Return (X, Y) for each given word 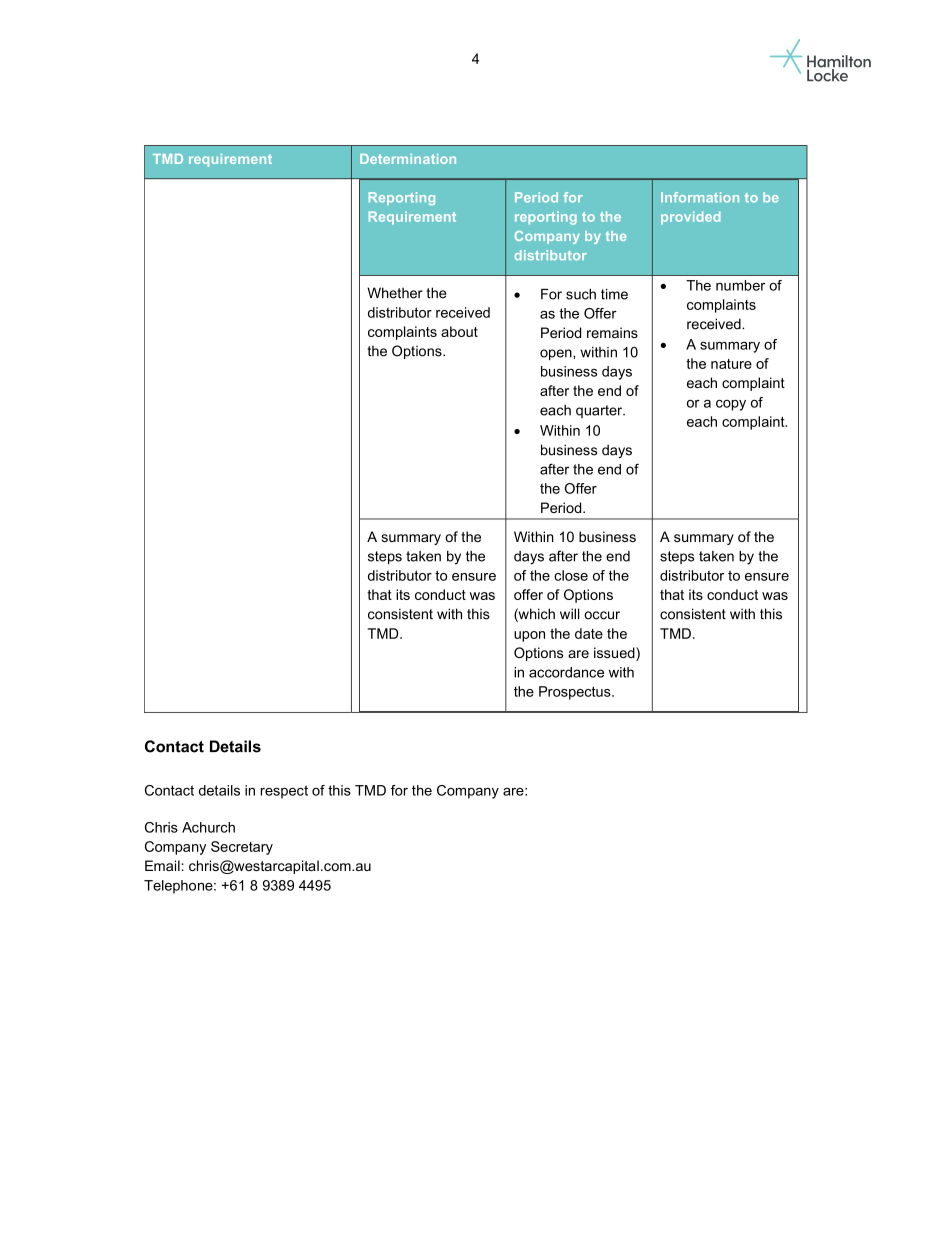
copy (731, 405)
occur (602, 615)
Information (700, 197)
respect (284, 792)
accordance (566, 672)
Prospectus (576, 693)
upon (529, 636)
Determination (408, 159)
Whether (395, 293)
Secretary (242, 848)
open (557, 354)
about (459, 331)
